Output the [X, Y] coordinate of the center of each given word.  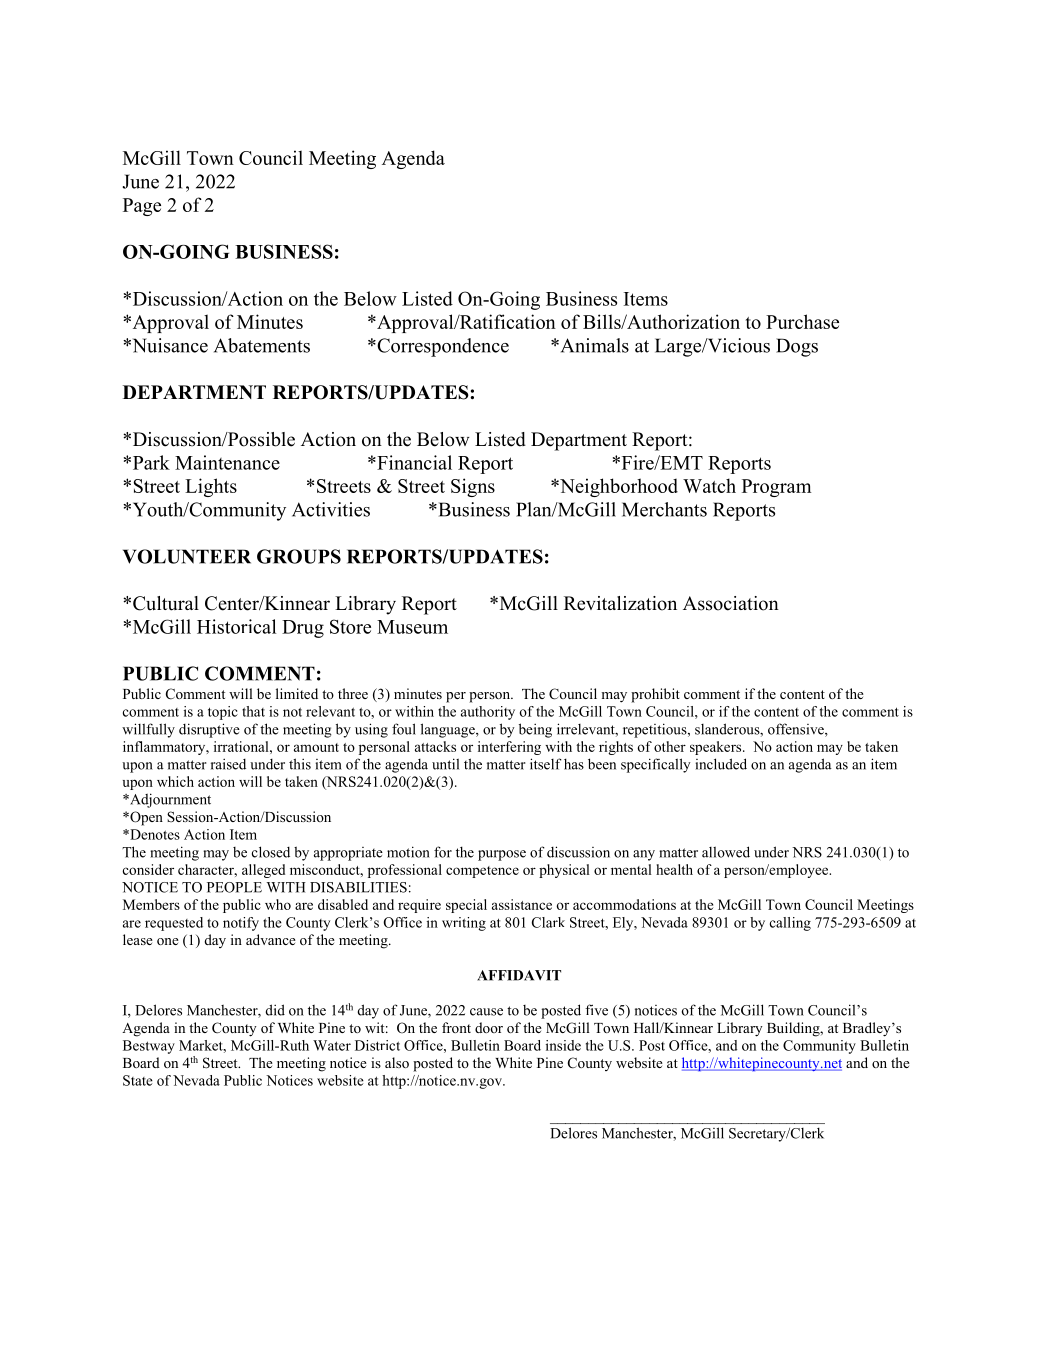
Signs [473, 487]
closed [271, 852]
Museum [412, 627]
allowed [726, 852]
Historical [236, 626]
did [275, 1010]
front [456, 1027]
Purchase [802, 321]
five [596, 1010]
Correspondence [442, 347]
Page [142, 207]
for [443, 852]
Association [731, 603]
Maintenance [227, 462]
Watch [709, 485]
